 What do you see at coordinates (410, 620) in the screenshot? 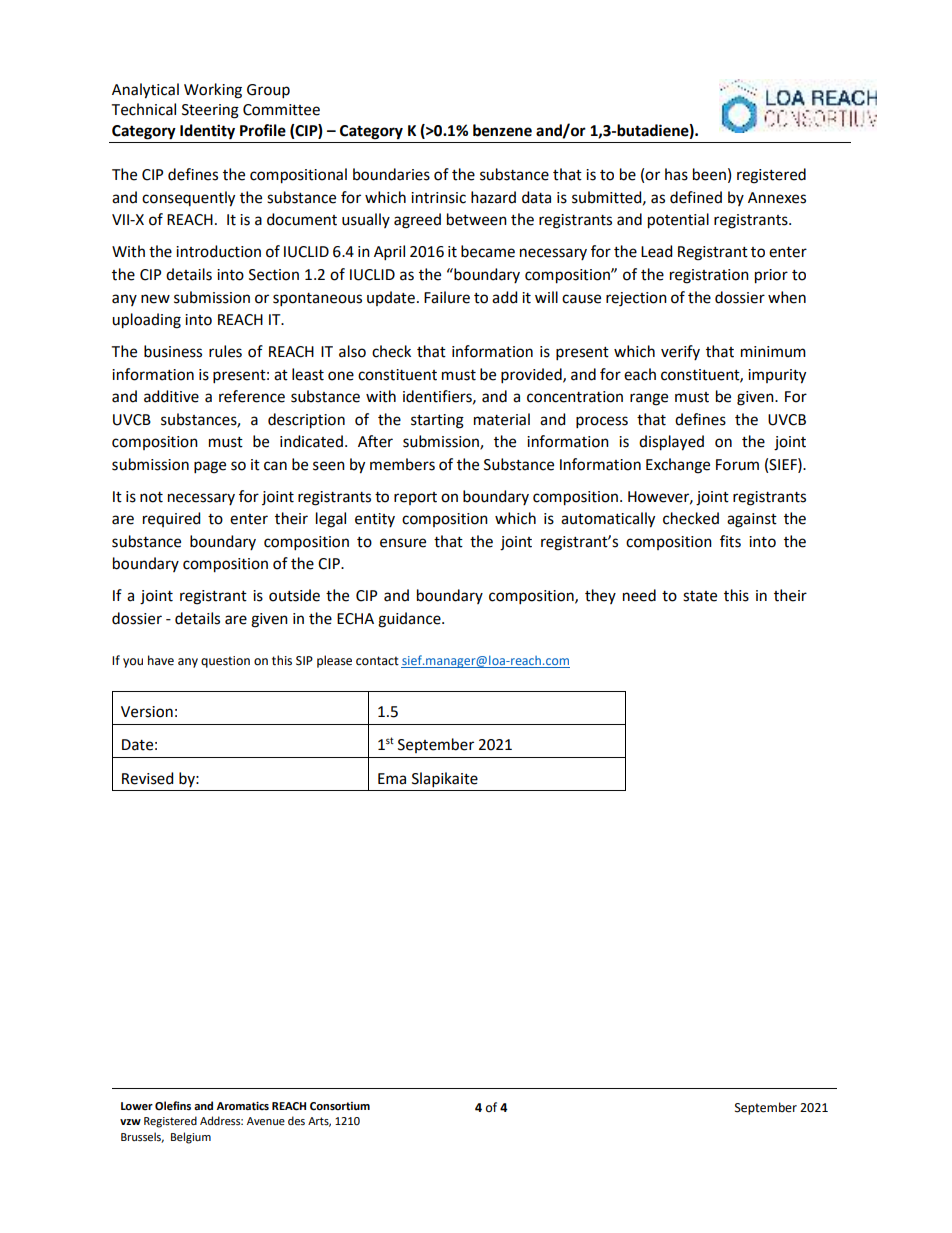
I see `guidance` at bounding box center [410, 620].
